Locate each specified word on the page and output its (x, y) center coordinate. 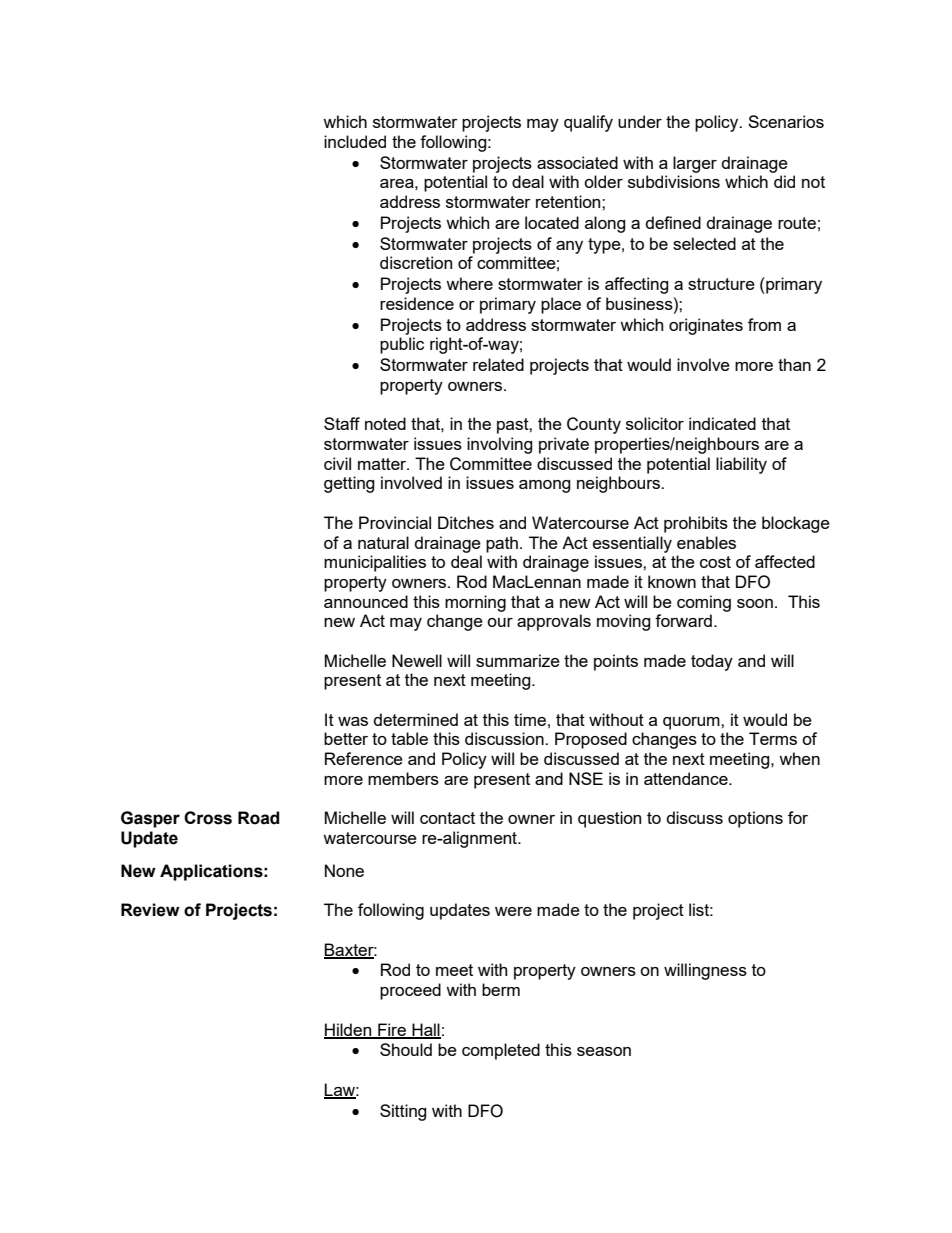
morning (475, 603)
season (604, 1051)
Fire (392, 1030)
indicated (722, 423)
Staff (342, 423)
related (498, 364)
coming (704, 603)
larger (695, 164)
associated (577, 162)
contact (447, 818)
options (755, 819)
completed (501, 1051)
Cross (208, 818)
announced (366, 601)
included (355, 141)
